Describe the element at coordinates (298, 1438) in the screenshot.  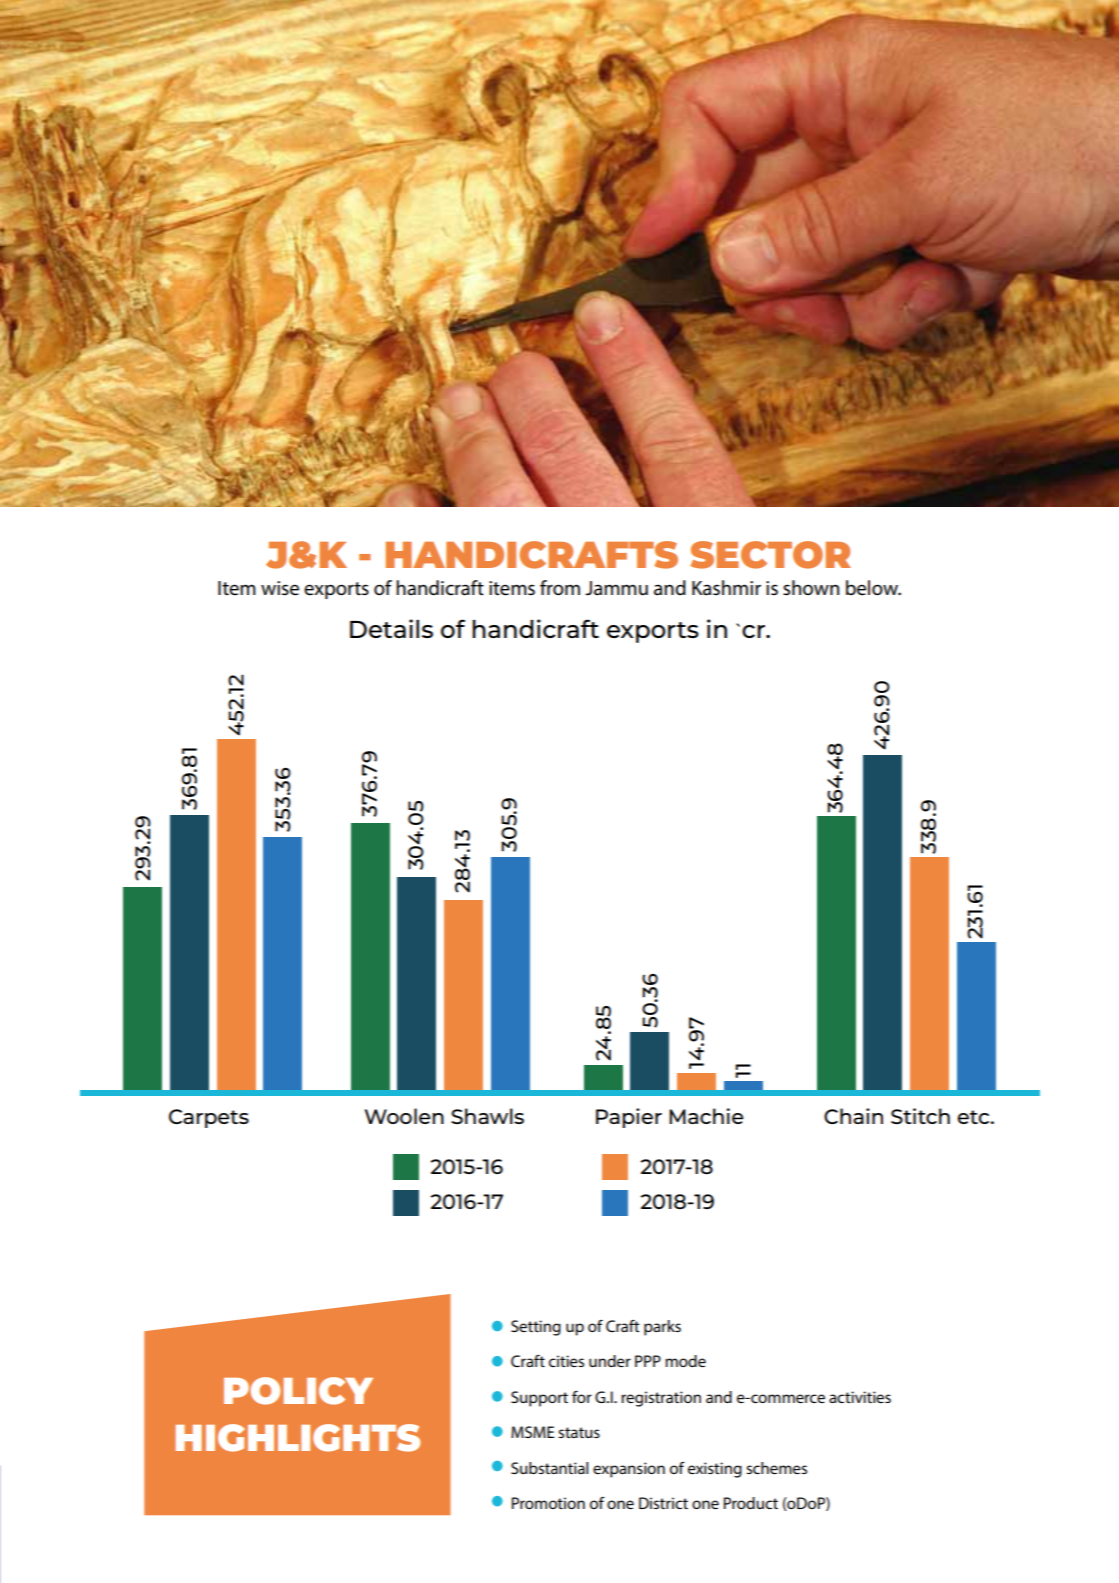
I see `HIGHLIGHTS` at that location.
